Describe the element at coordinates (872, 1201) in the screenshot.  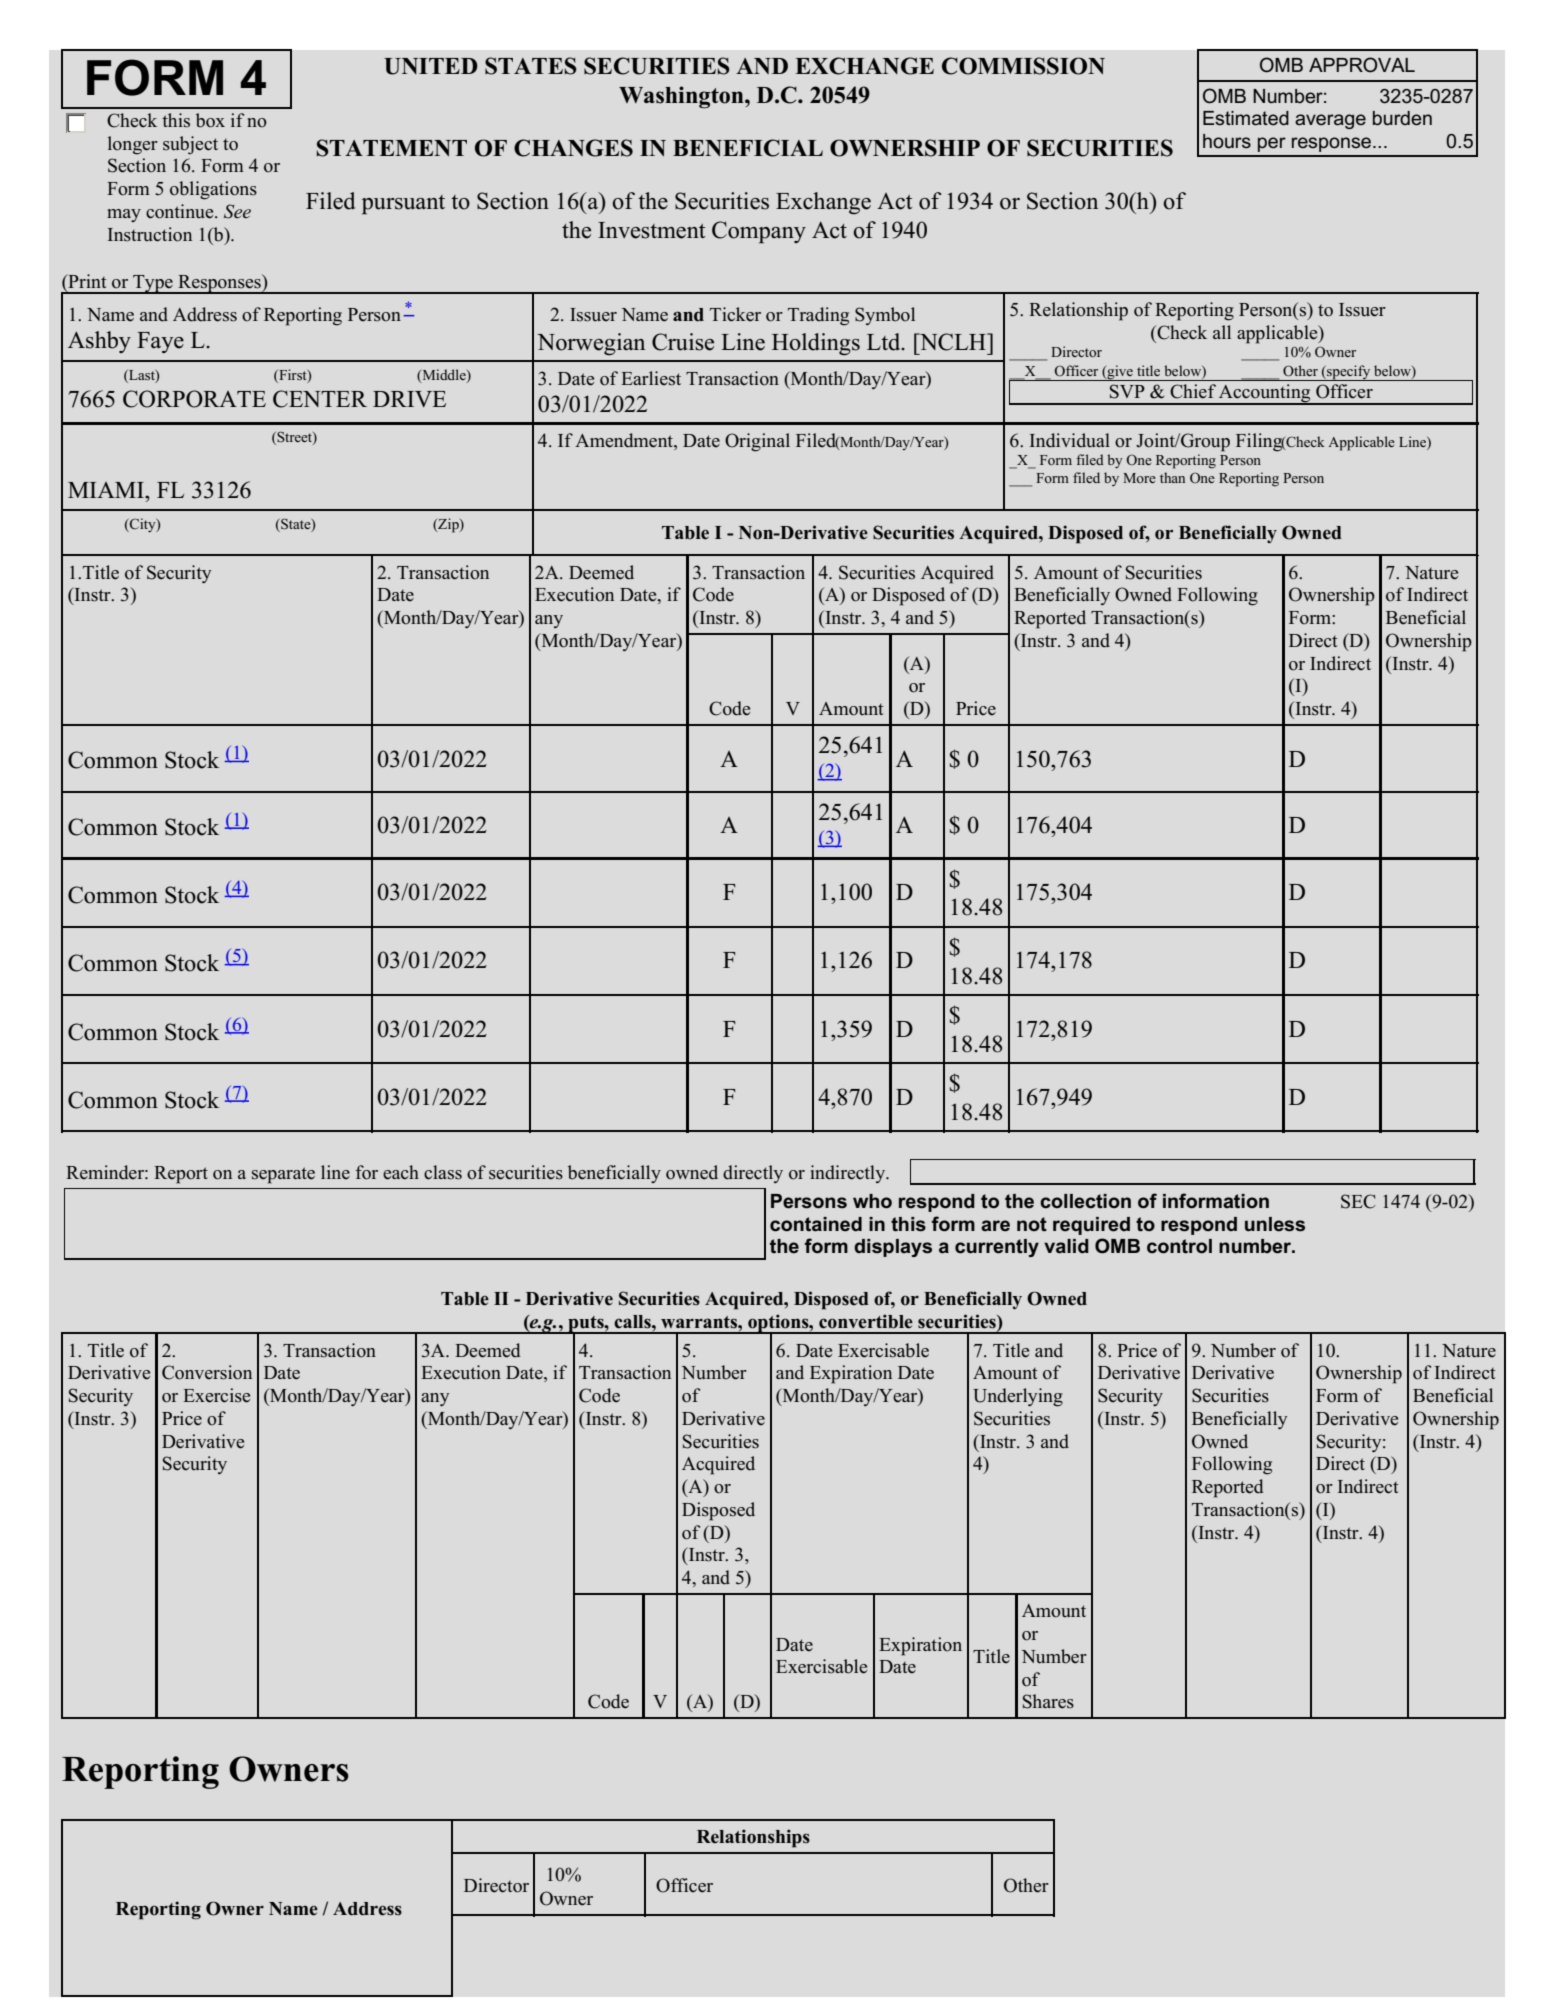
I see `who` at that location.
